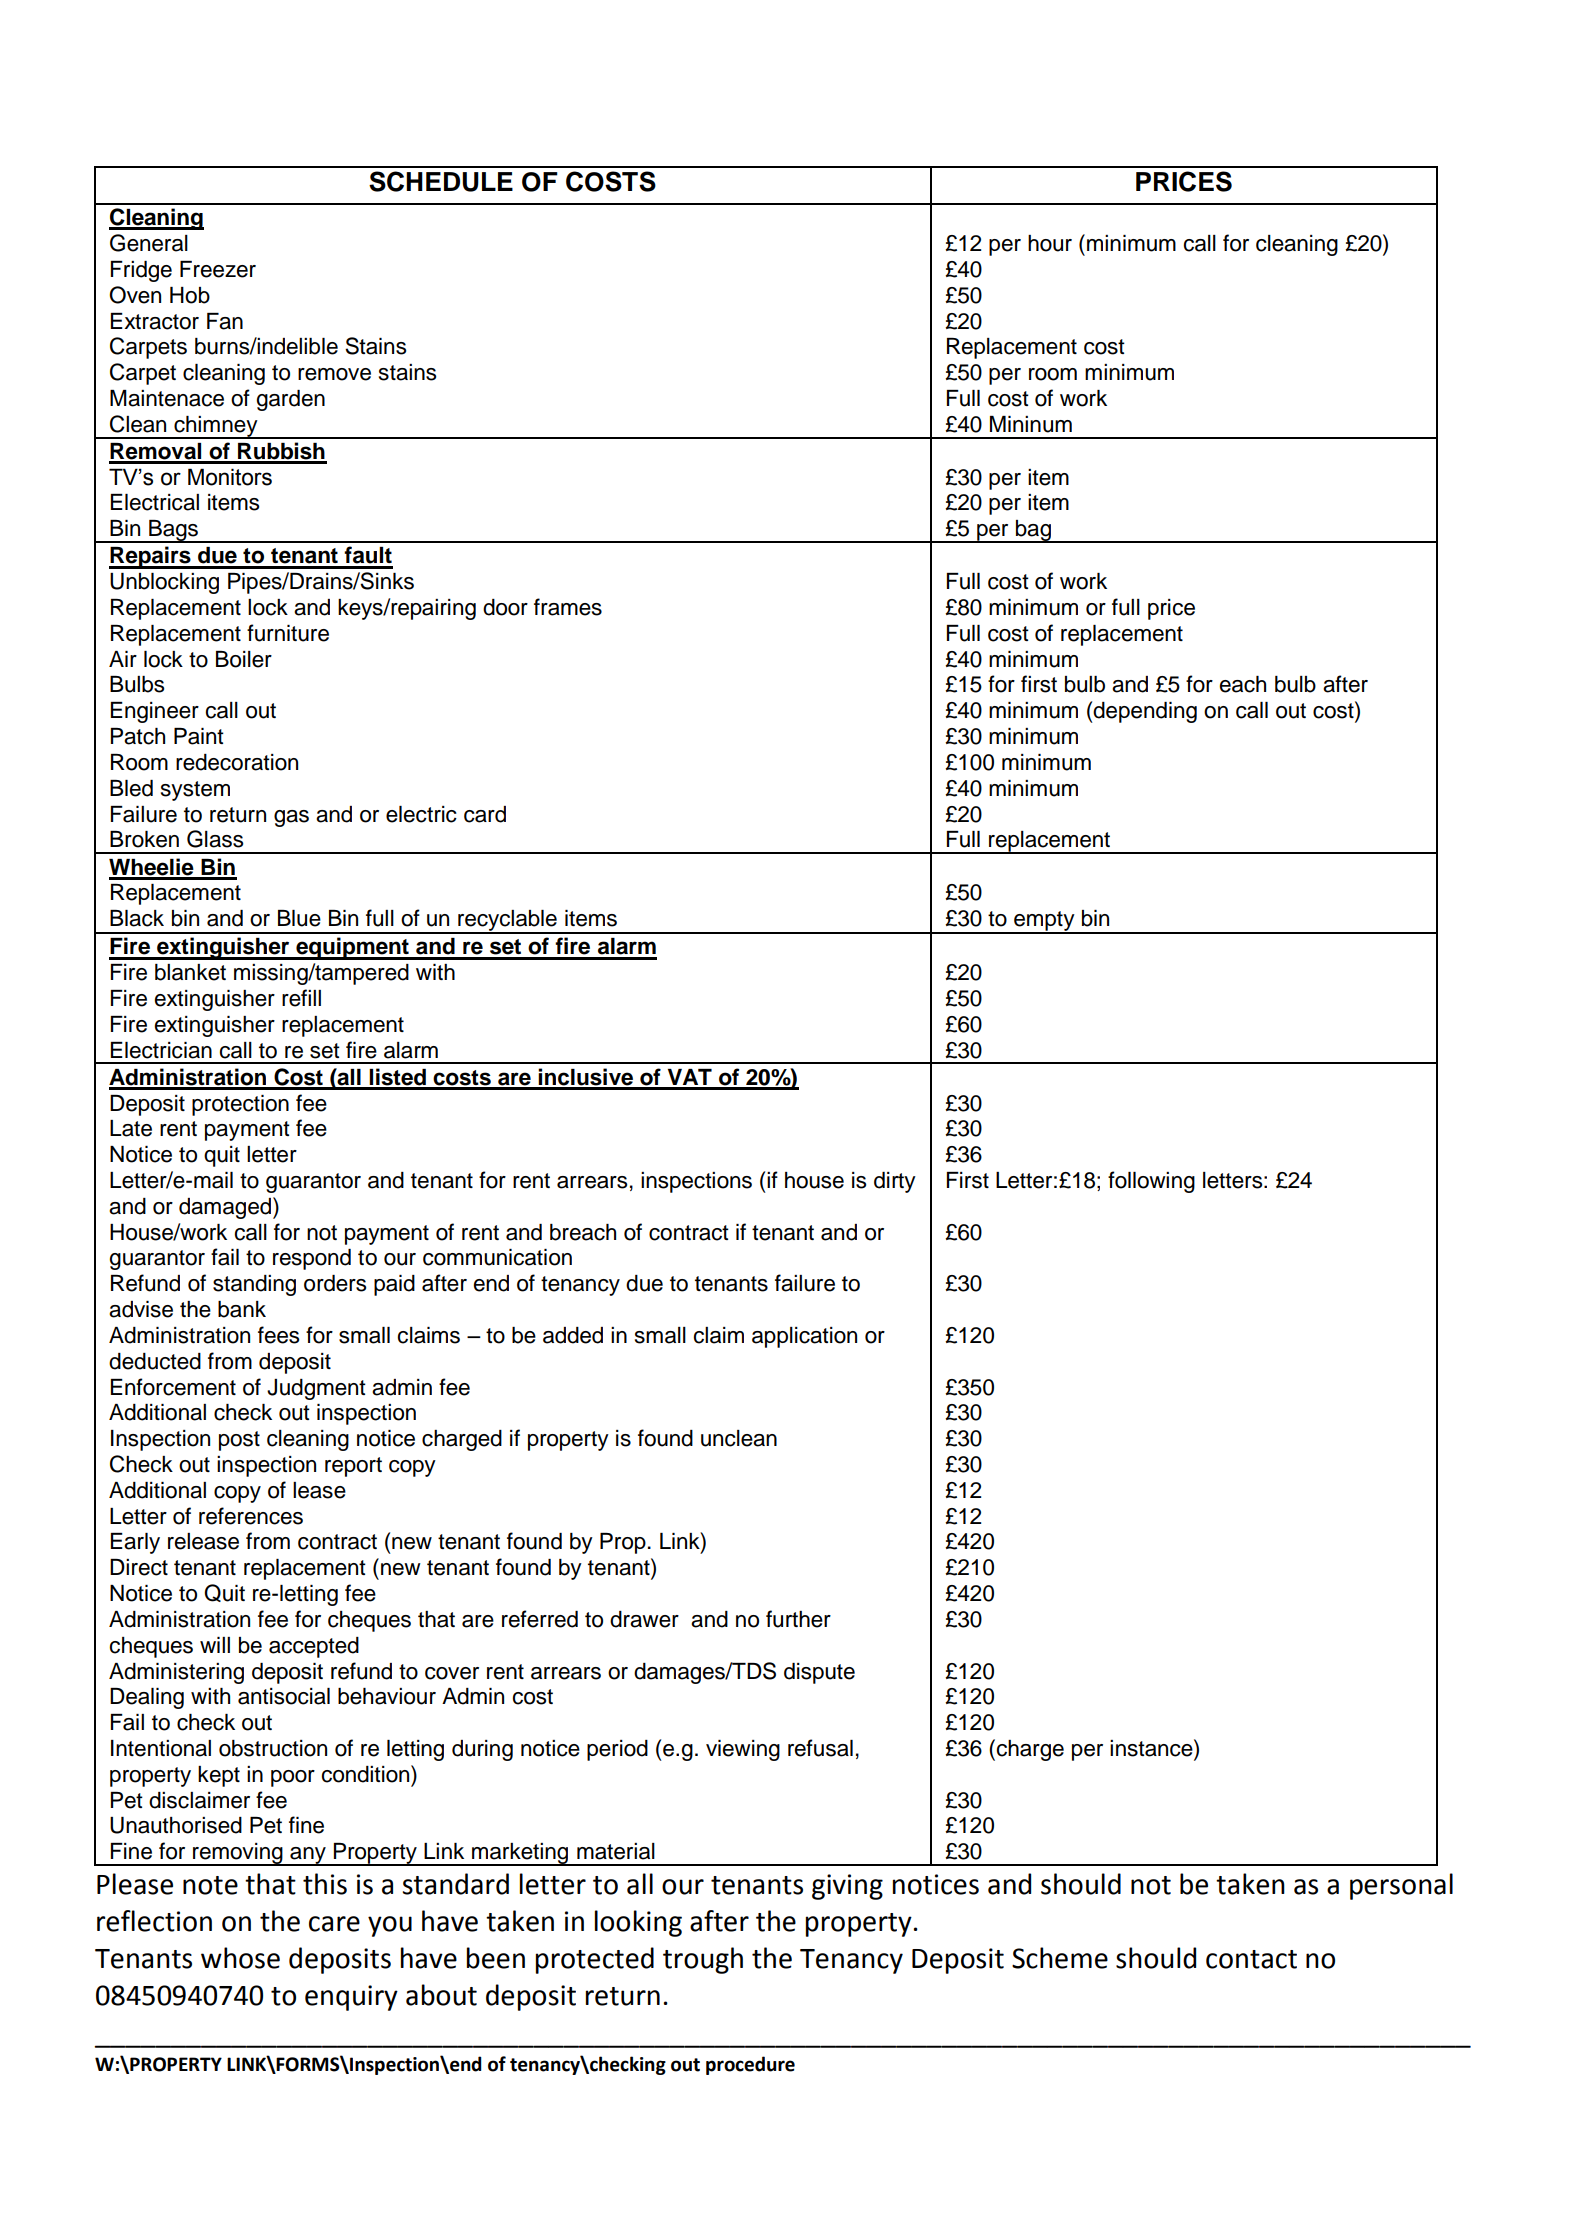 Image resolution: width=1572 pixels, height=2223 pixels. What do you see at coordinates (218, 269) in the screenshot?
I see `Freezer` at bounding box center [218, 269].
